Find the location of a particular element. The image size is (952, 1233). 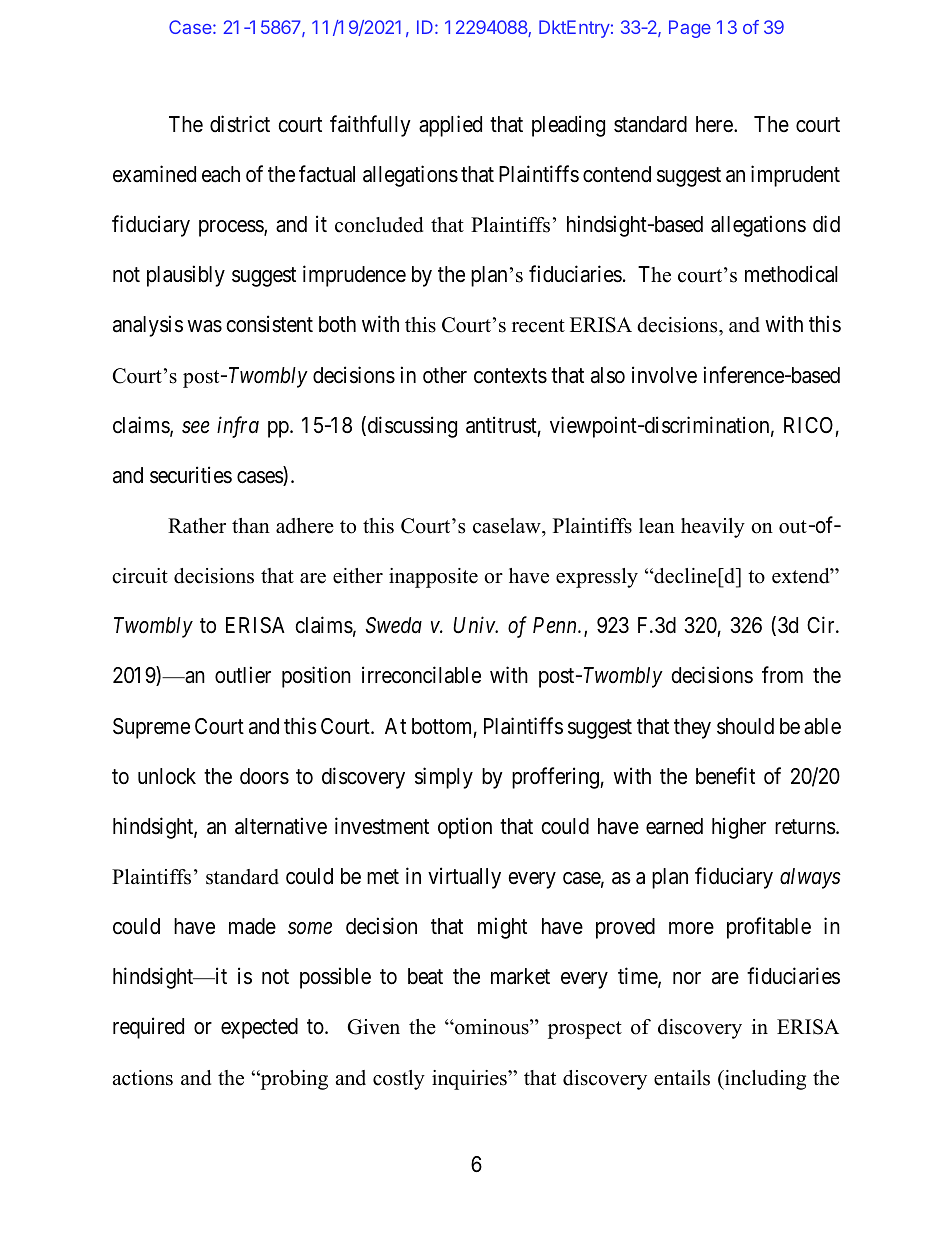

district is located at coordinates (240, 124).
